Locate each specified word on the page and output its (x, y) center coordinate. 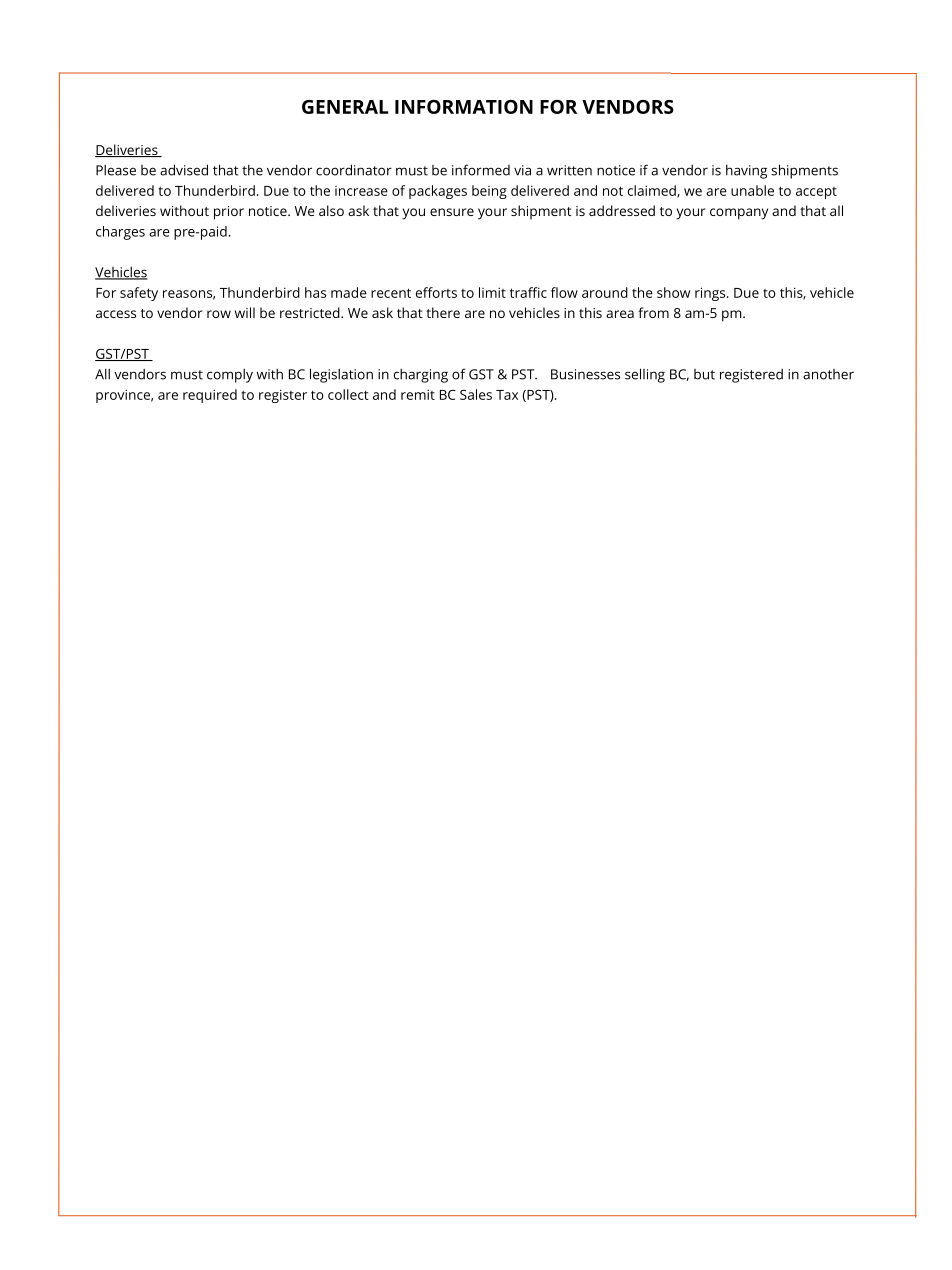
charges (120, 233)
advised (184, 170)
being (489, 192)
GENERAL (345, 107)
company (739, 214)
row (219, 314)
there (443, 312)
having (746, 172)
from (653, 312)
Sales (476, 394)
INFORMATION (464, 107)
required (210, 396)
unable (752, 190)
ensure (452, 212)
